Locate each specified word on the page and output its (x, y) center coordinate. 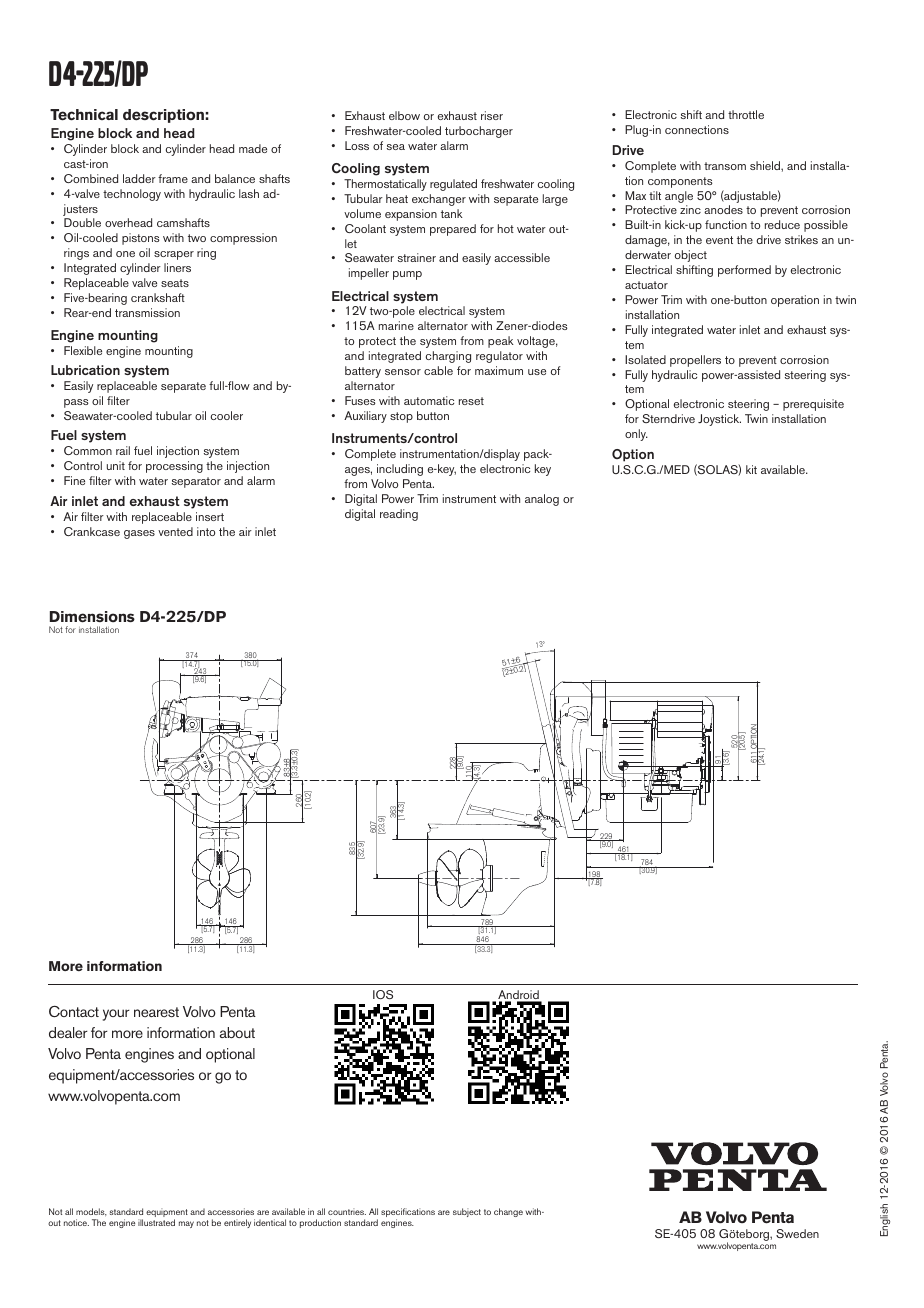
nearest (156, 1012)
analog (542, 500)
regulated (453, 185)
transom (725, 166)
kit (751, 469)
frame (173, 178)
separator (196, 482)
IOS (383, 994)
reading (399, 515)
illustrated (156, 1222)
